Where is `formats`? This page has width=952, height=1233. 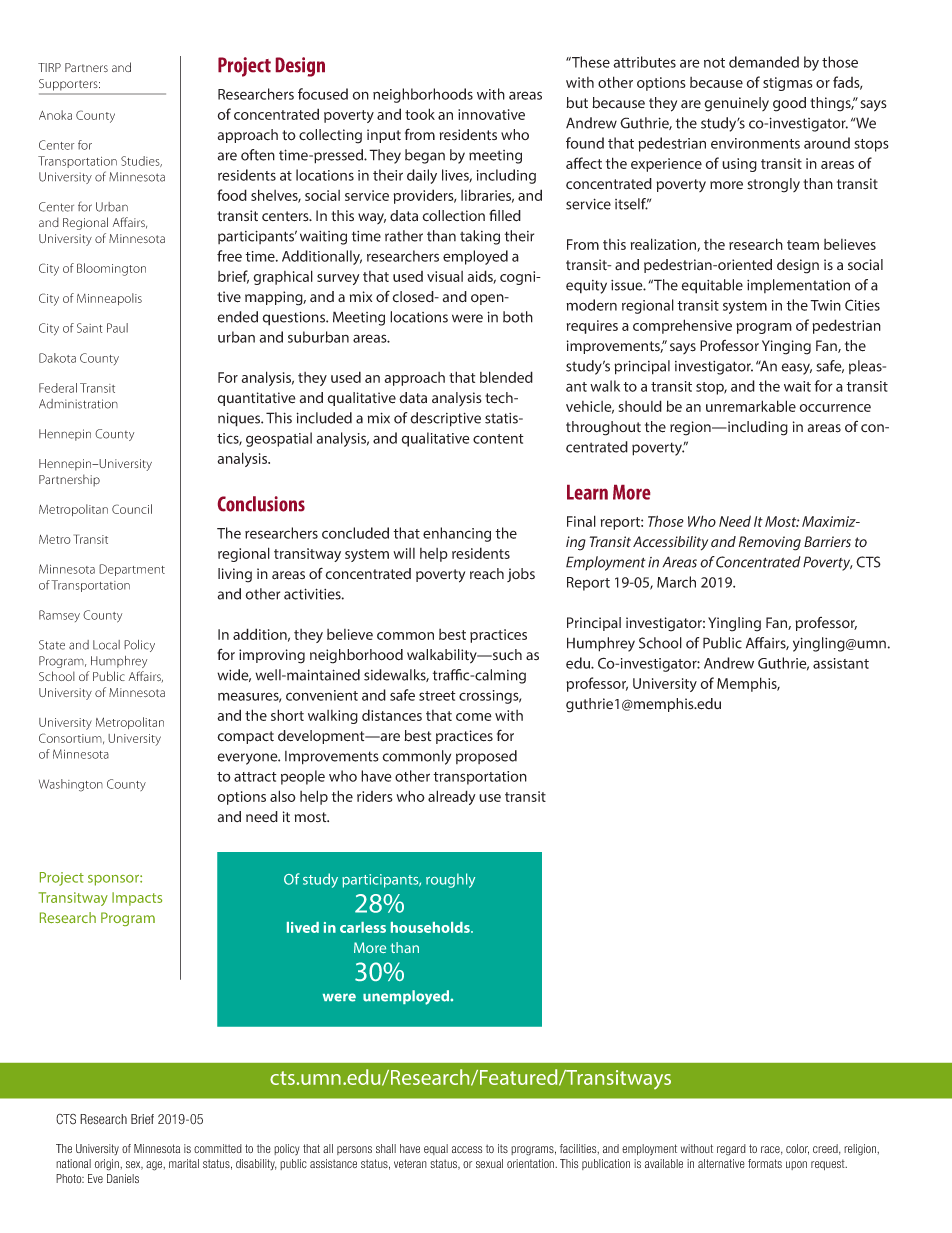
formats is located at coordinates (765, 1163).
